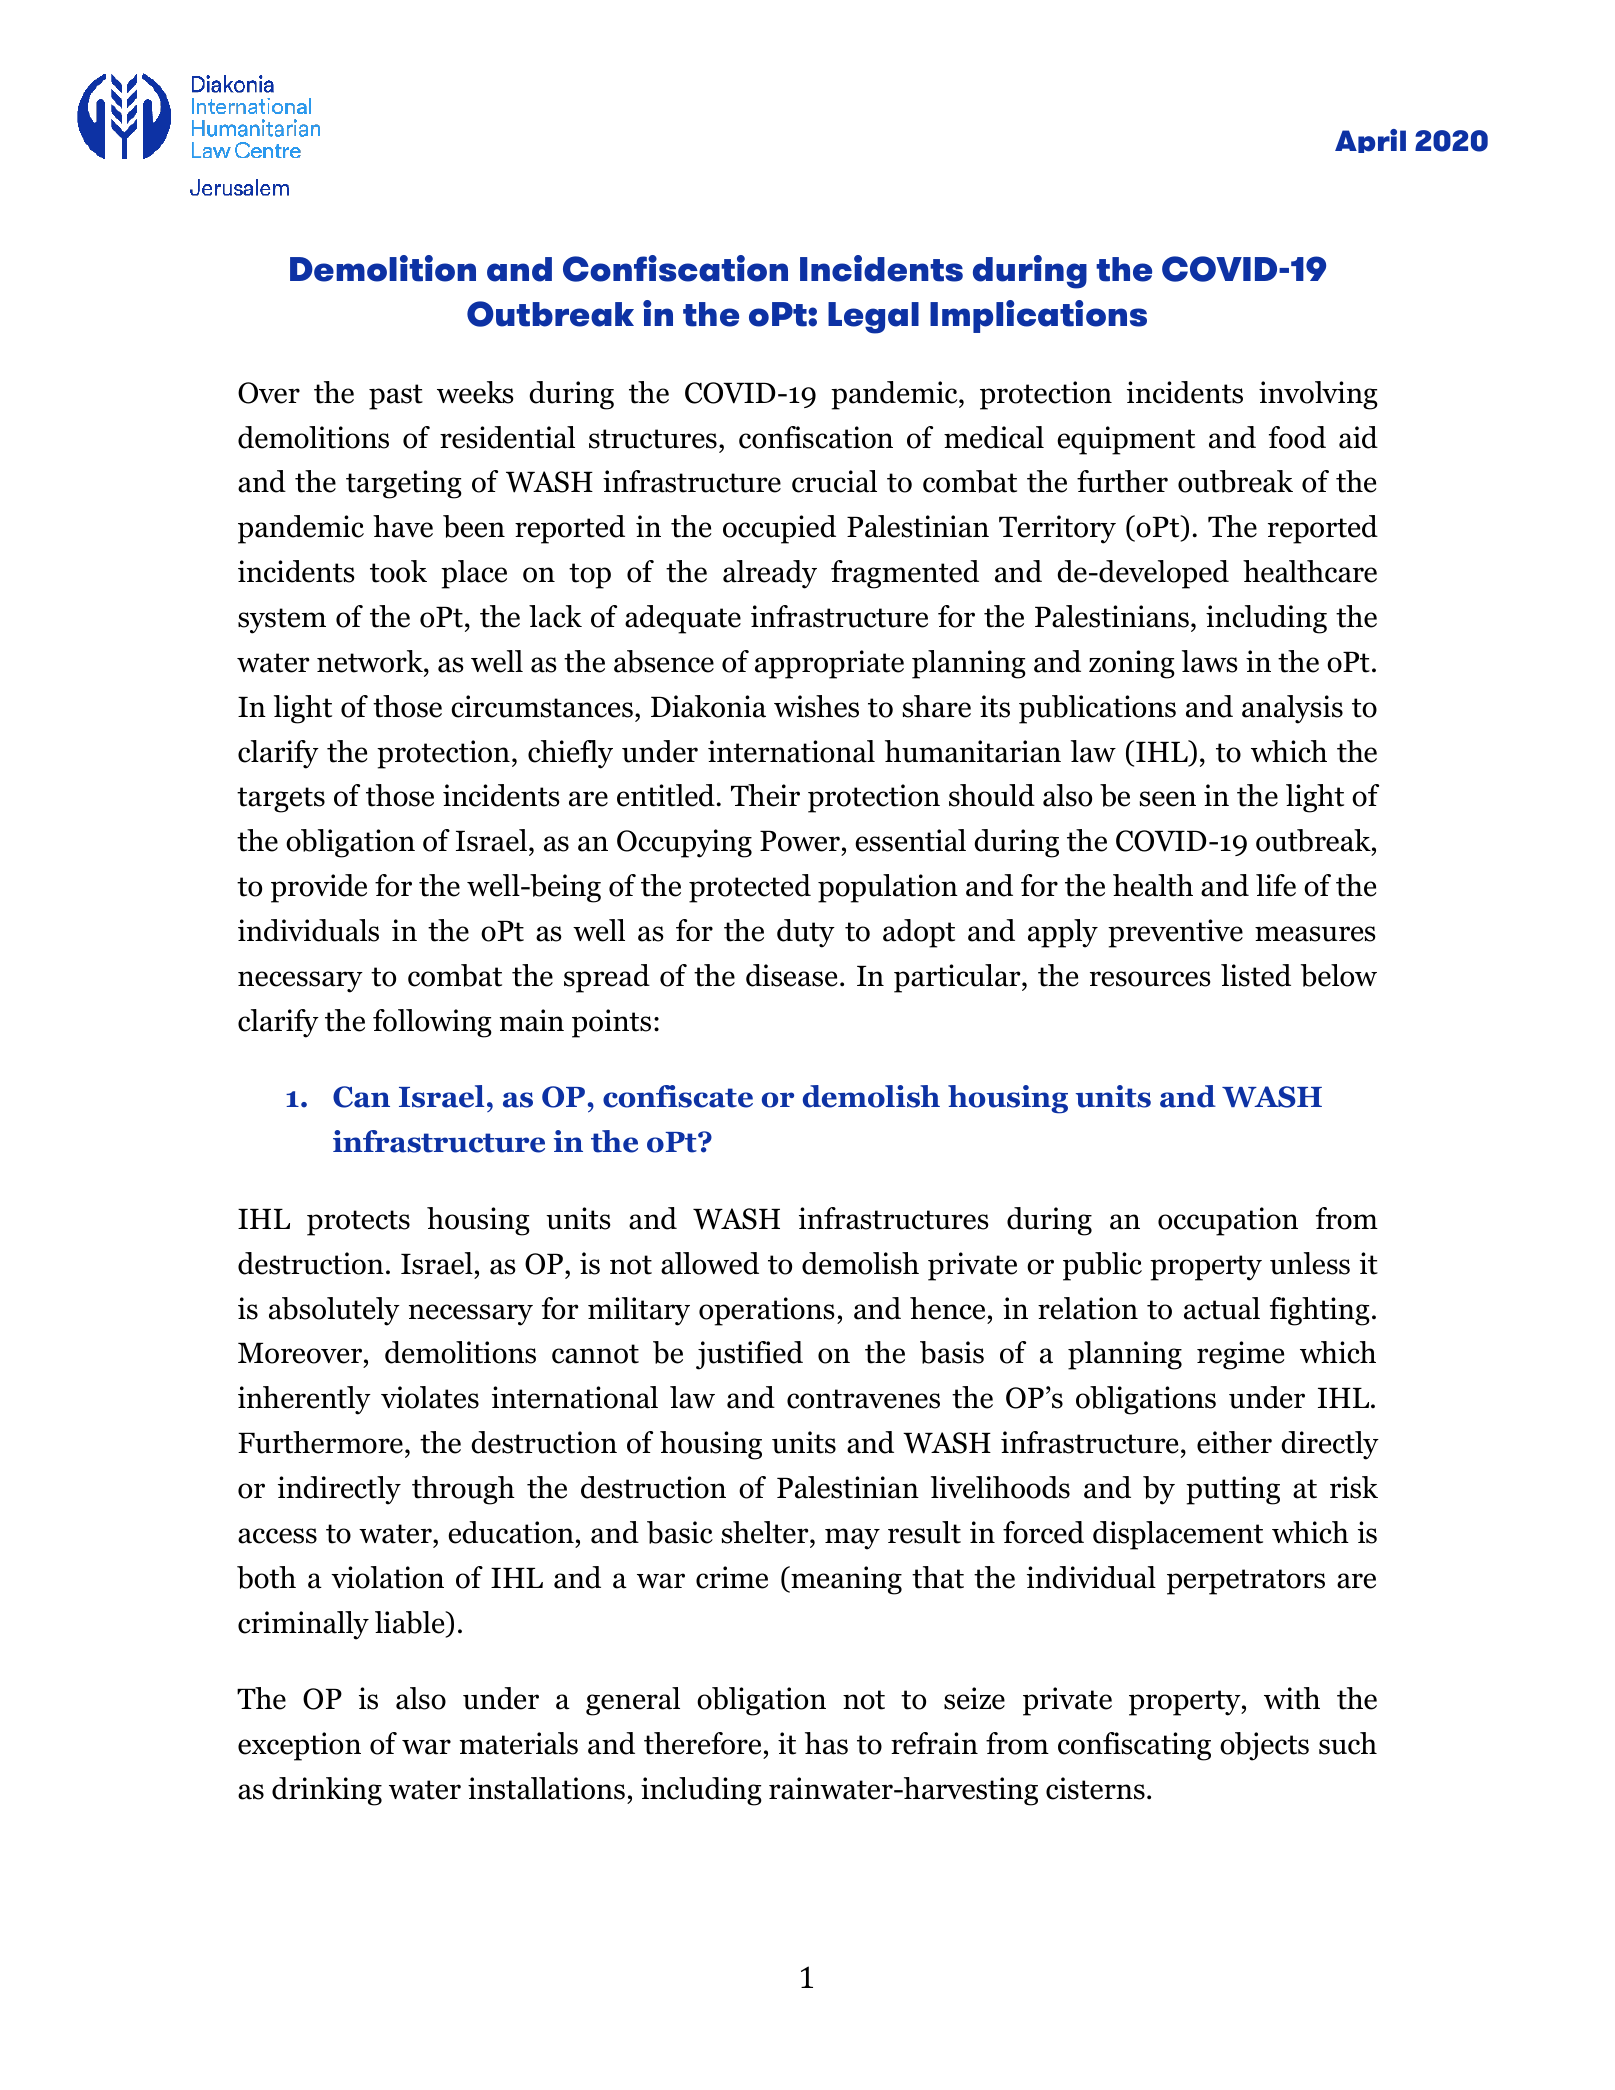 This screenshot has height=2090, width=1615. What do you see at coordinates (873, 318) in the screenshot?
I see `Legal` at bounding box center [873, 318].
